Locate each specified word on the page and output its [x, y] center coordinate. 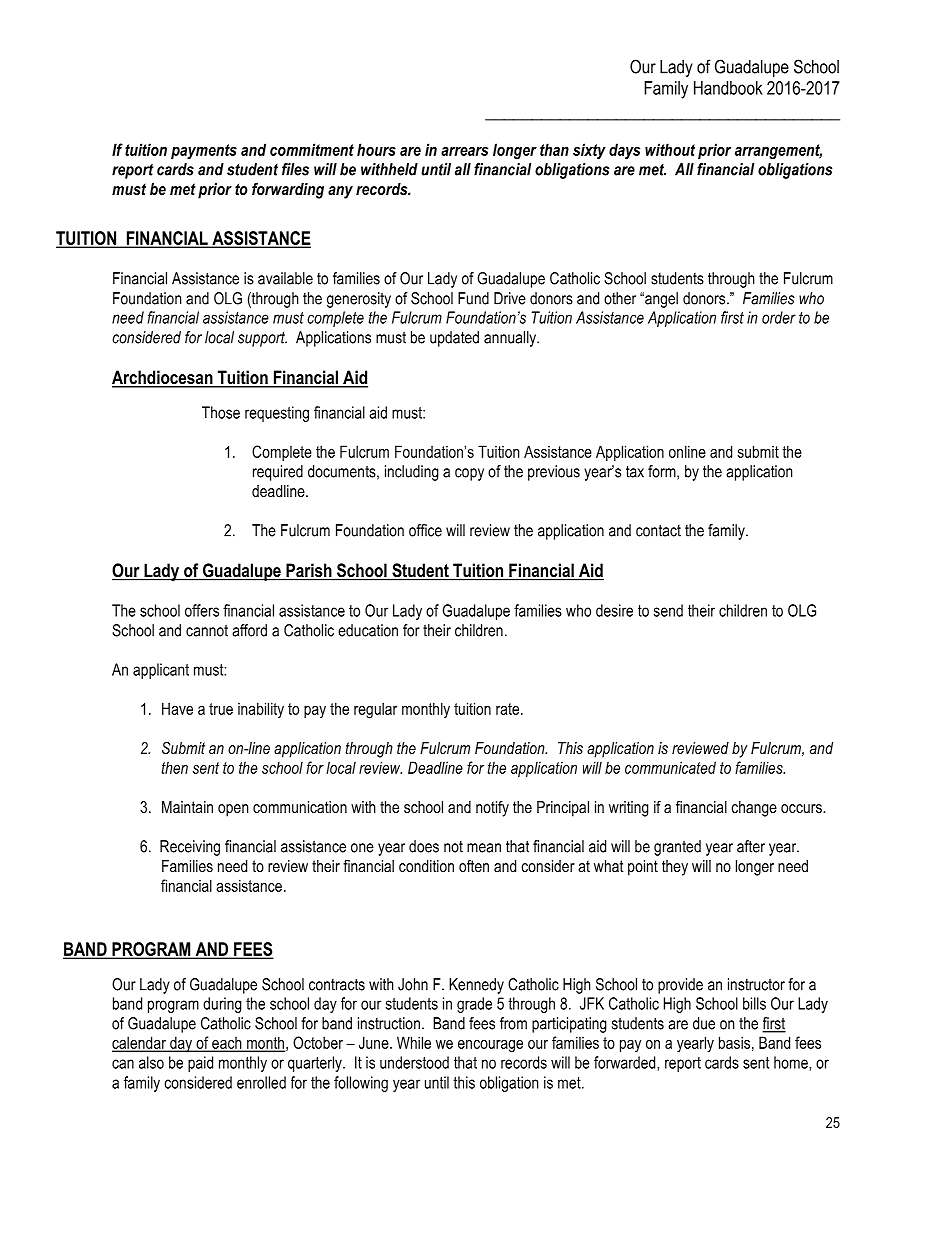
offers [202, 610]
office [425, 530]
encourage [490, 1046]
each [227, 1044]
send [668, 610]
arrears [464, 151]
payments [204, 152]
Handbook [728, 88]
